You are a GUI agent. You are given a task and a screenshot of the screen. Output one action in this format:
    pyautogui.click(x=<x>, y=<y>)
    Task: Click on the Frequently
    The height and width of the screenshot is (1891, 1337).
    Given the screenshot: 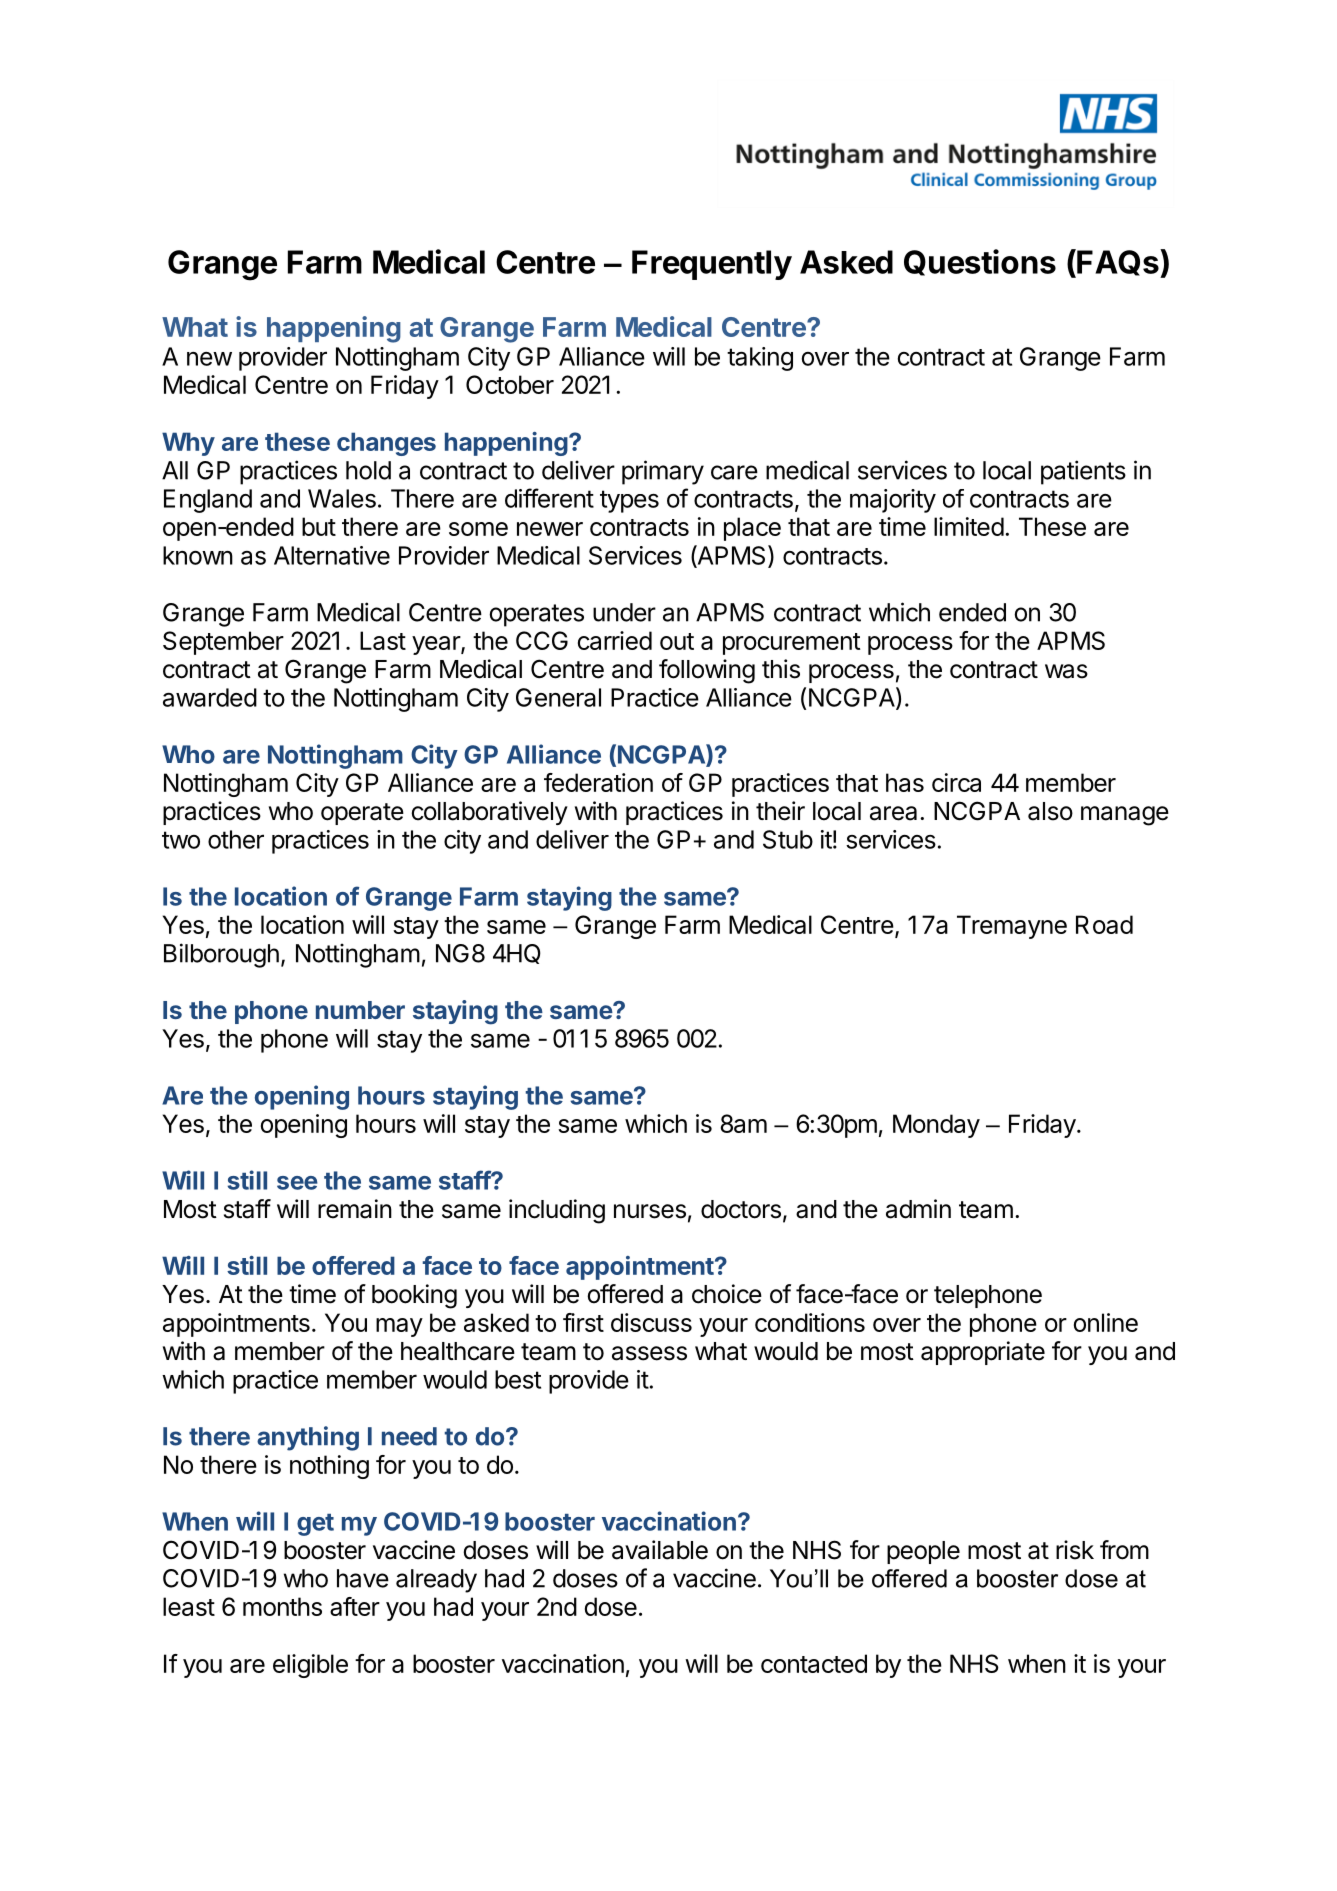 What is the action you would take?
    pyautogui.click(x=712, y=265)
